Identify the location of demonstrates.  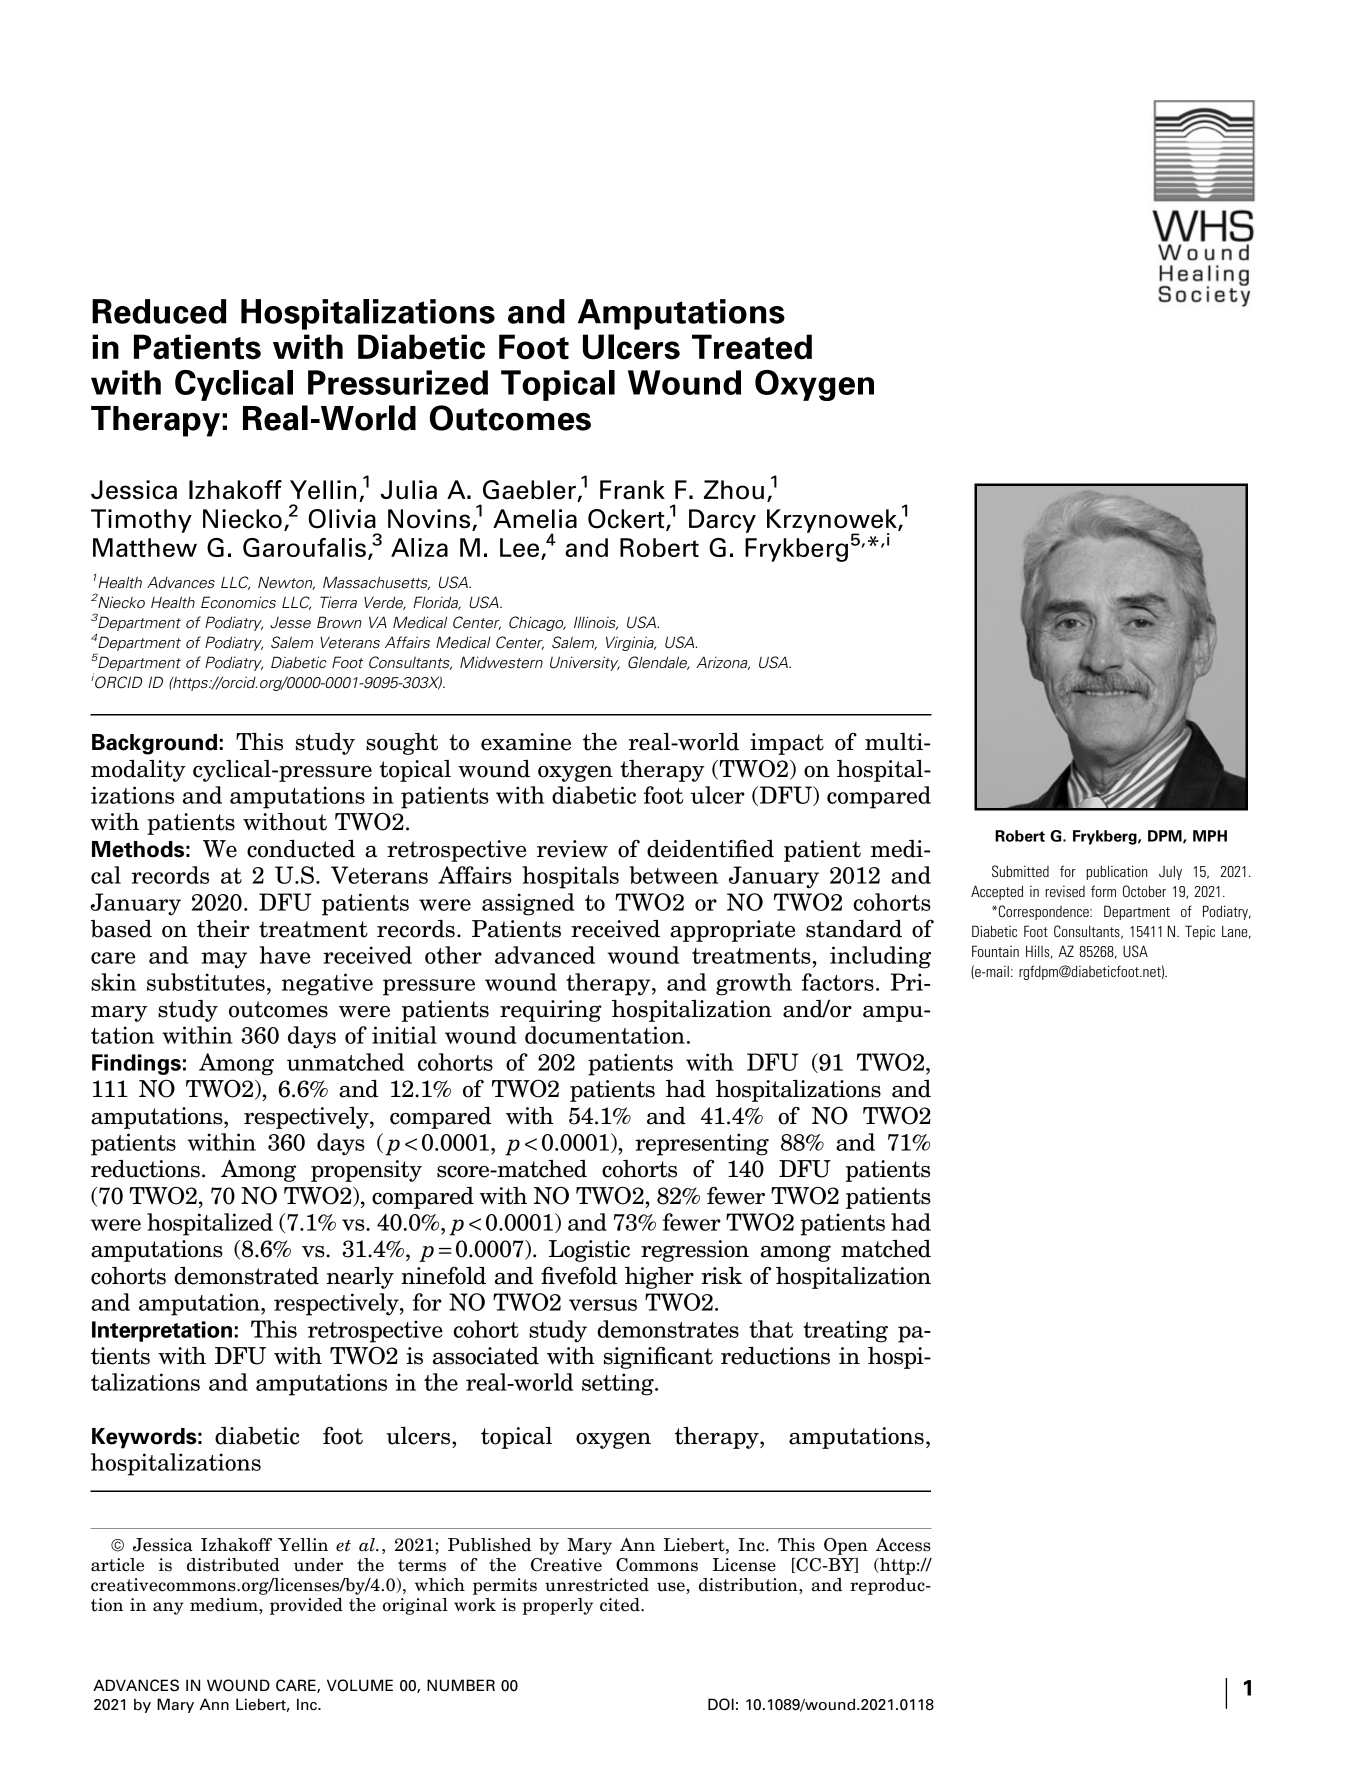
(668, 1329).
